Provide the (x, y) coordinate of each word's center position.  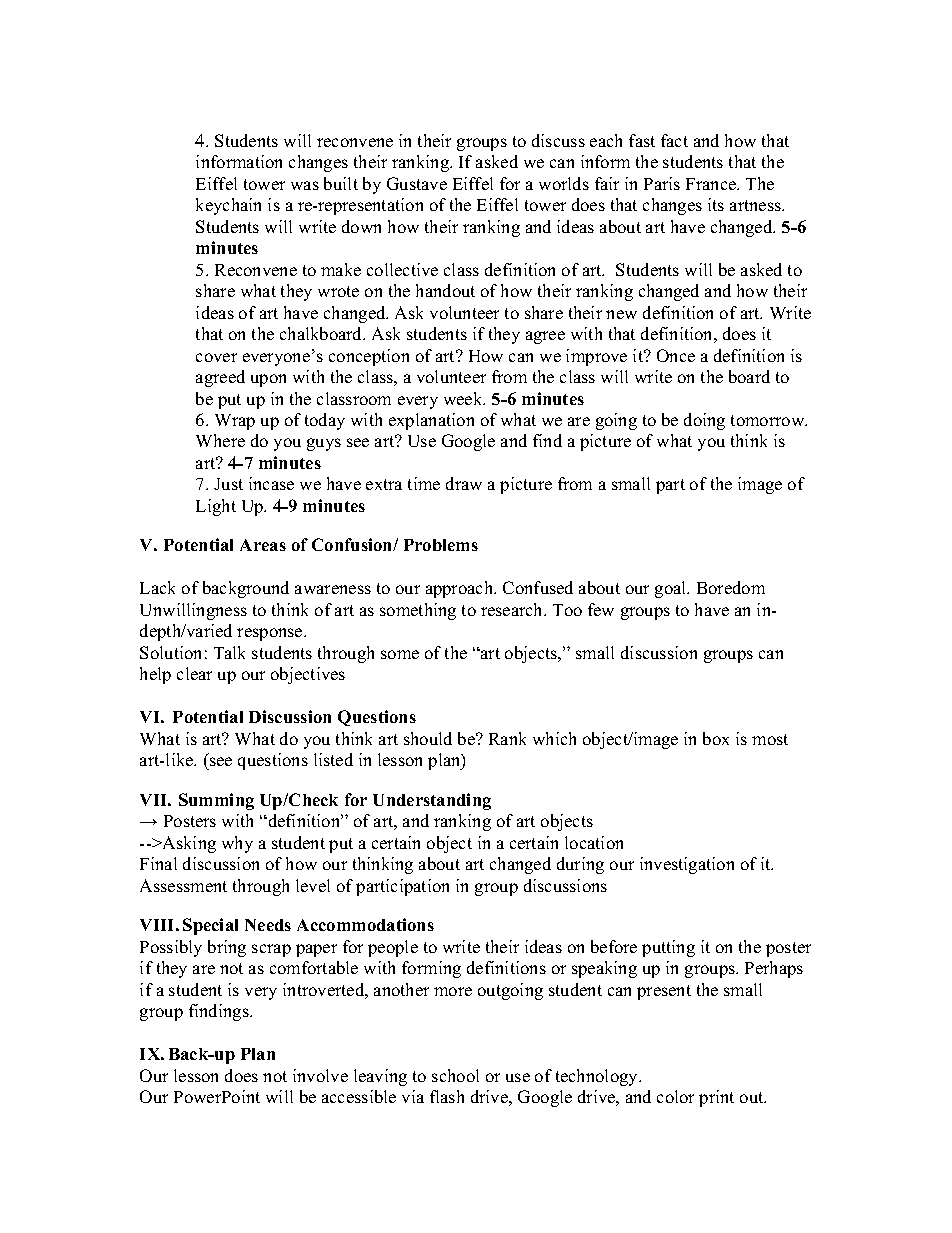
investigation (687, 865)
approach (461, 589)
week (464, 398)
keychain (228, 206)
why (237, 844)
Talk (229, 652)
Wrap (235, 422)
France (712, 184)
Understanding (432, 801)
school (455, 1075)
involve (320, 1075)
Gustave (417, 183)
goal (672, 589)
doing (704, 421)
